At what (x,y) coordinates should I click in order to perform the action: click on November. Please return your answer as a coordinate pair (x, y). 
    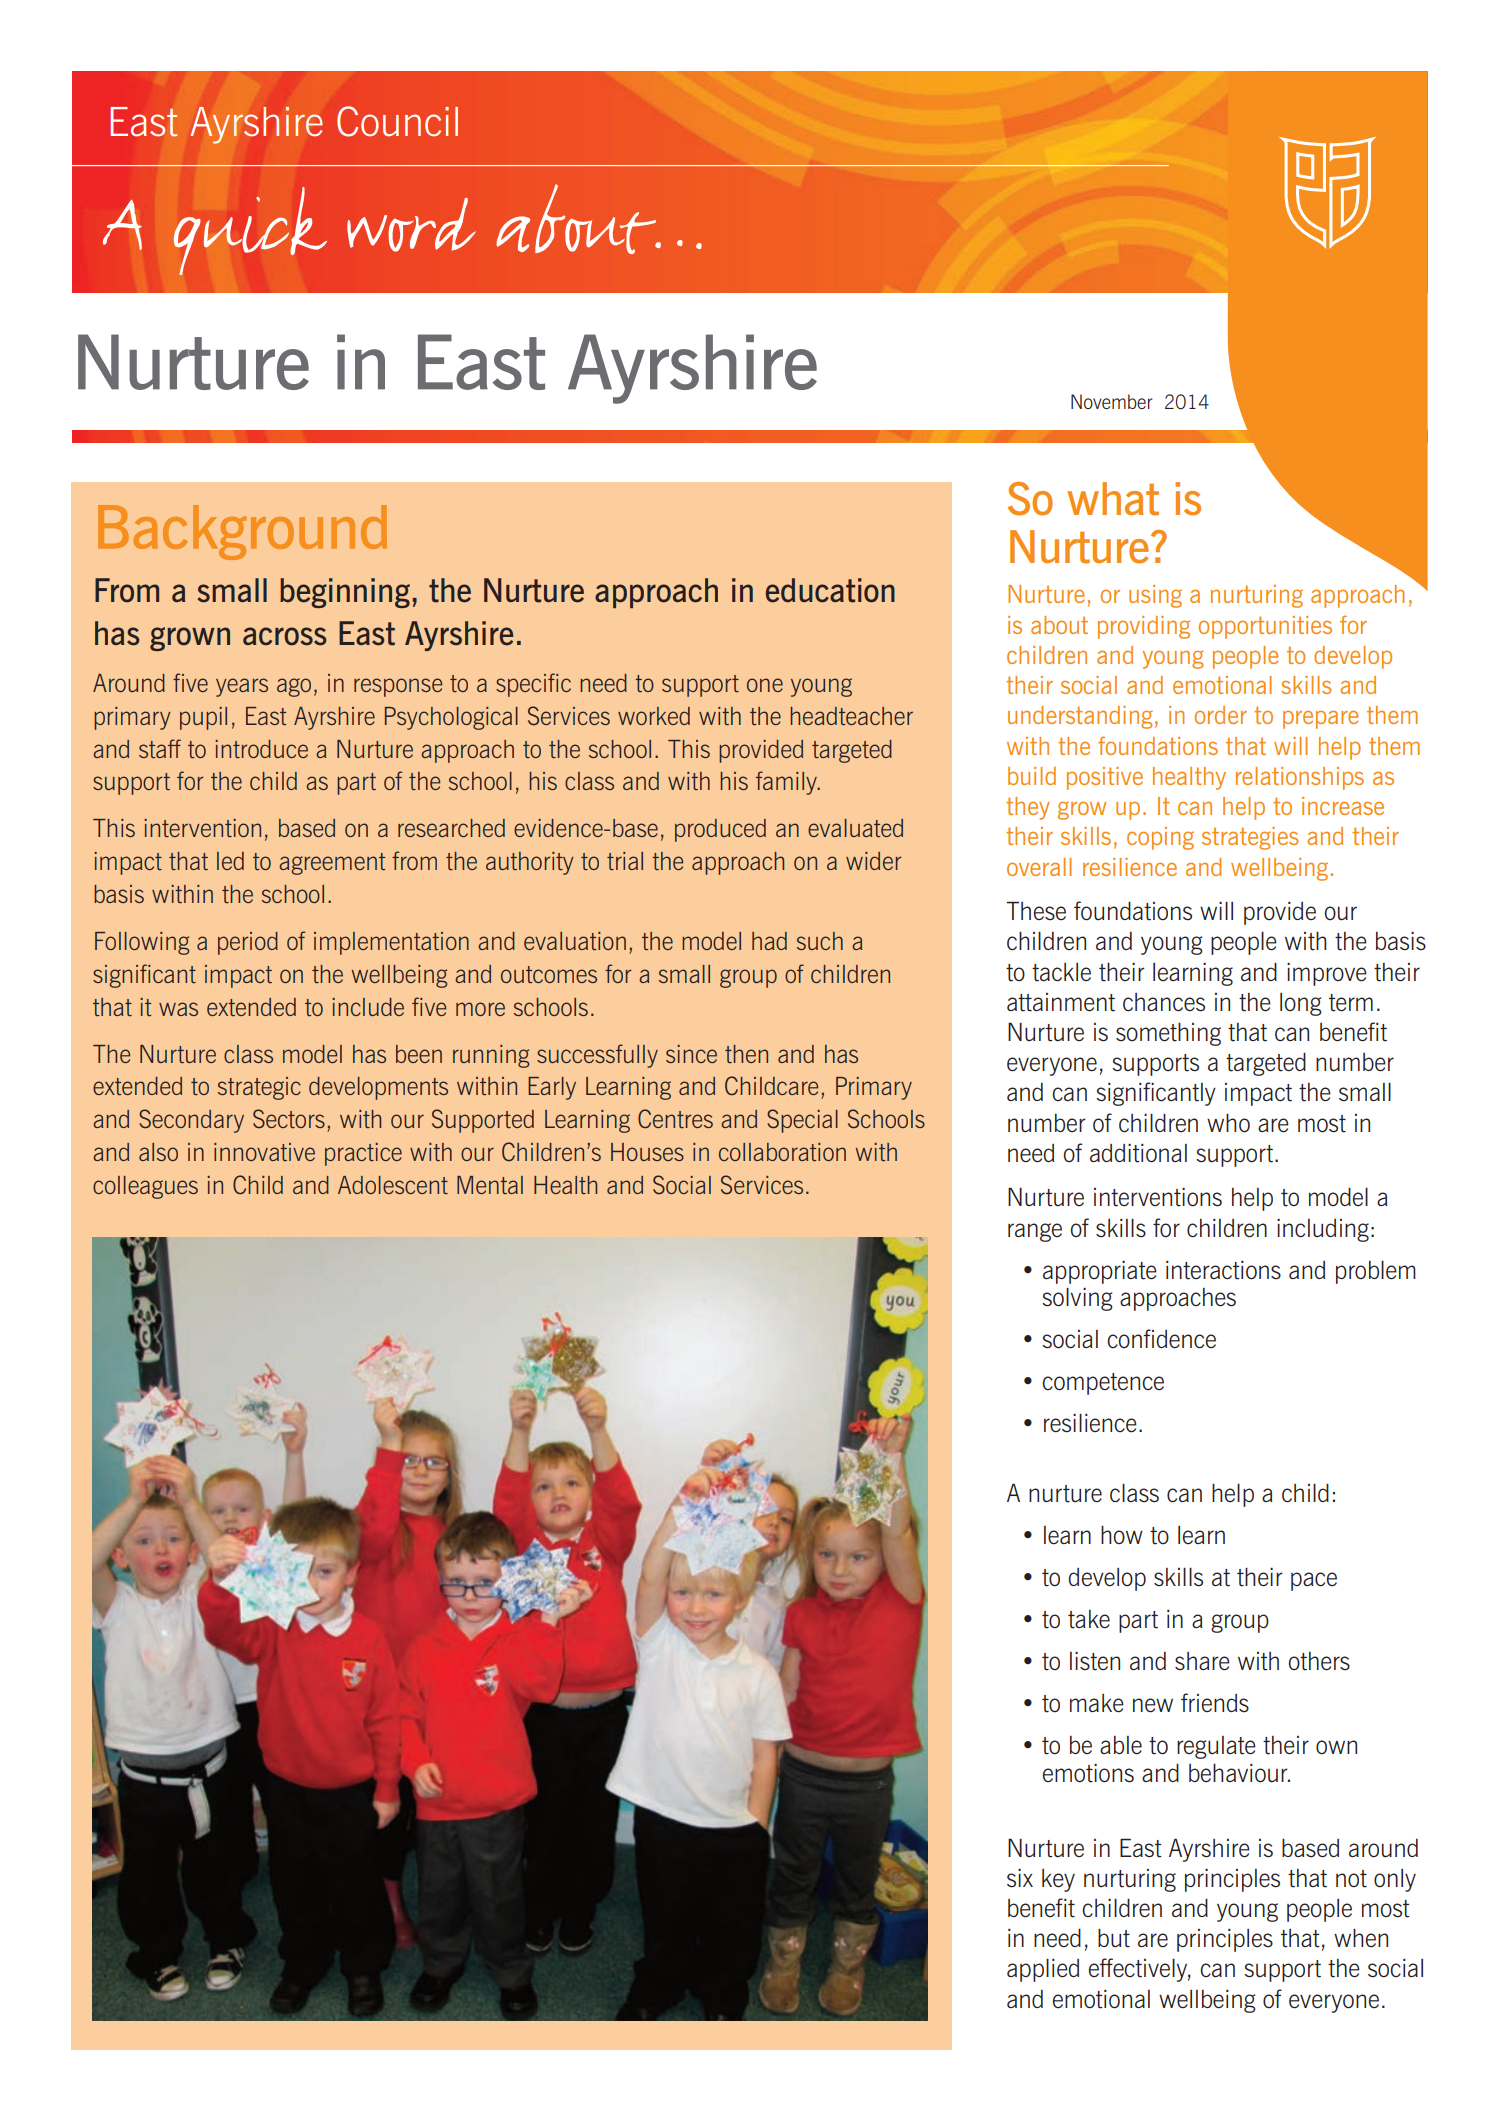
    Looking at the image, I should click on (1111, 401).
